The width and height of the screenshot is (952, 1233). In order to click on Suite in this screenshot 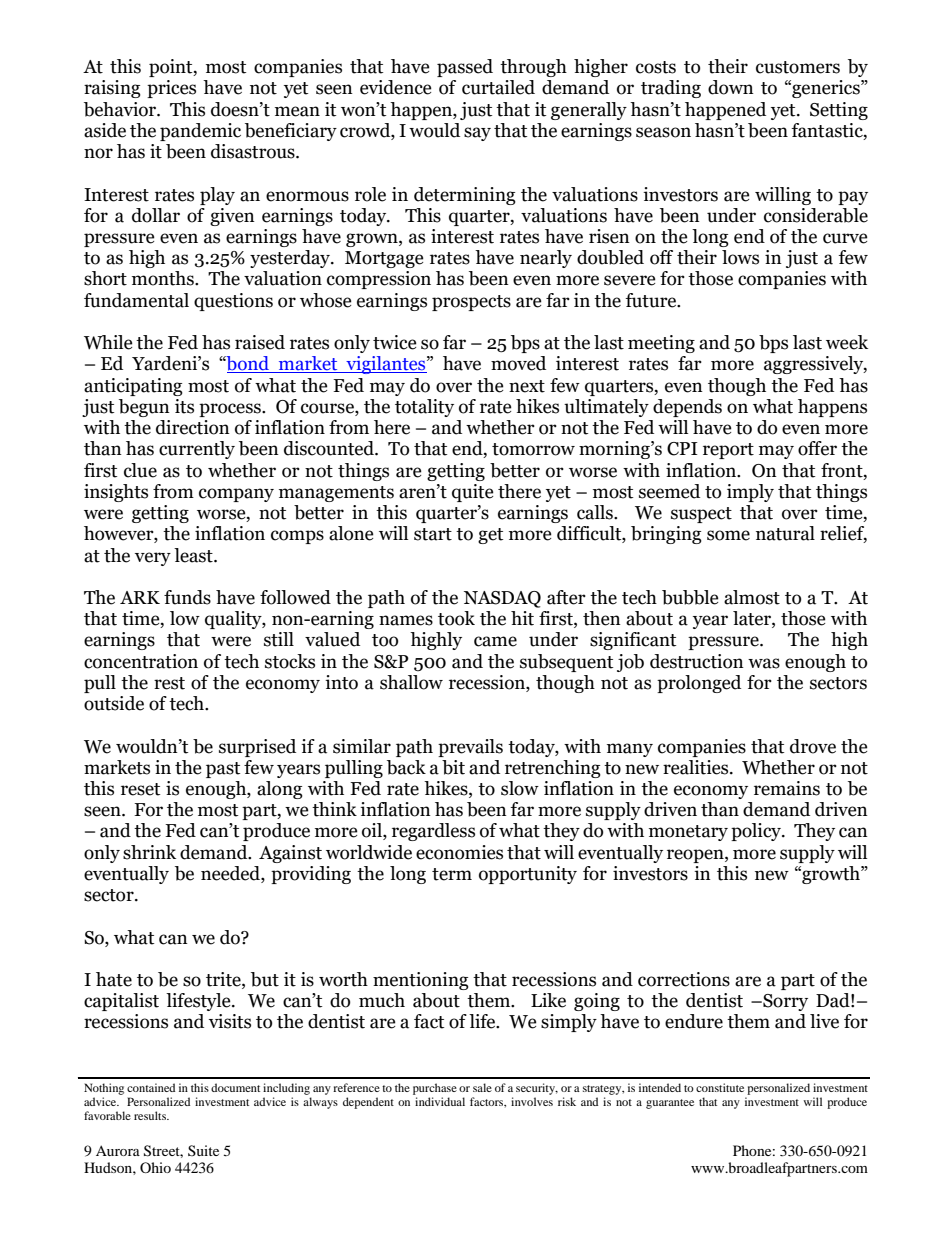, I will do `click(203, 1150)`.
